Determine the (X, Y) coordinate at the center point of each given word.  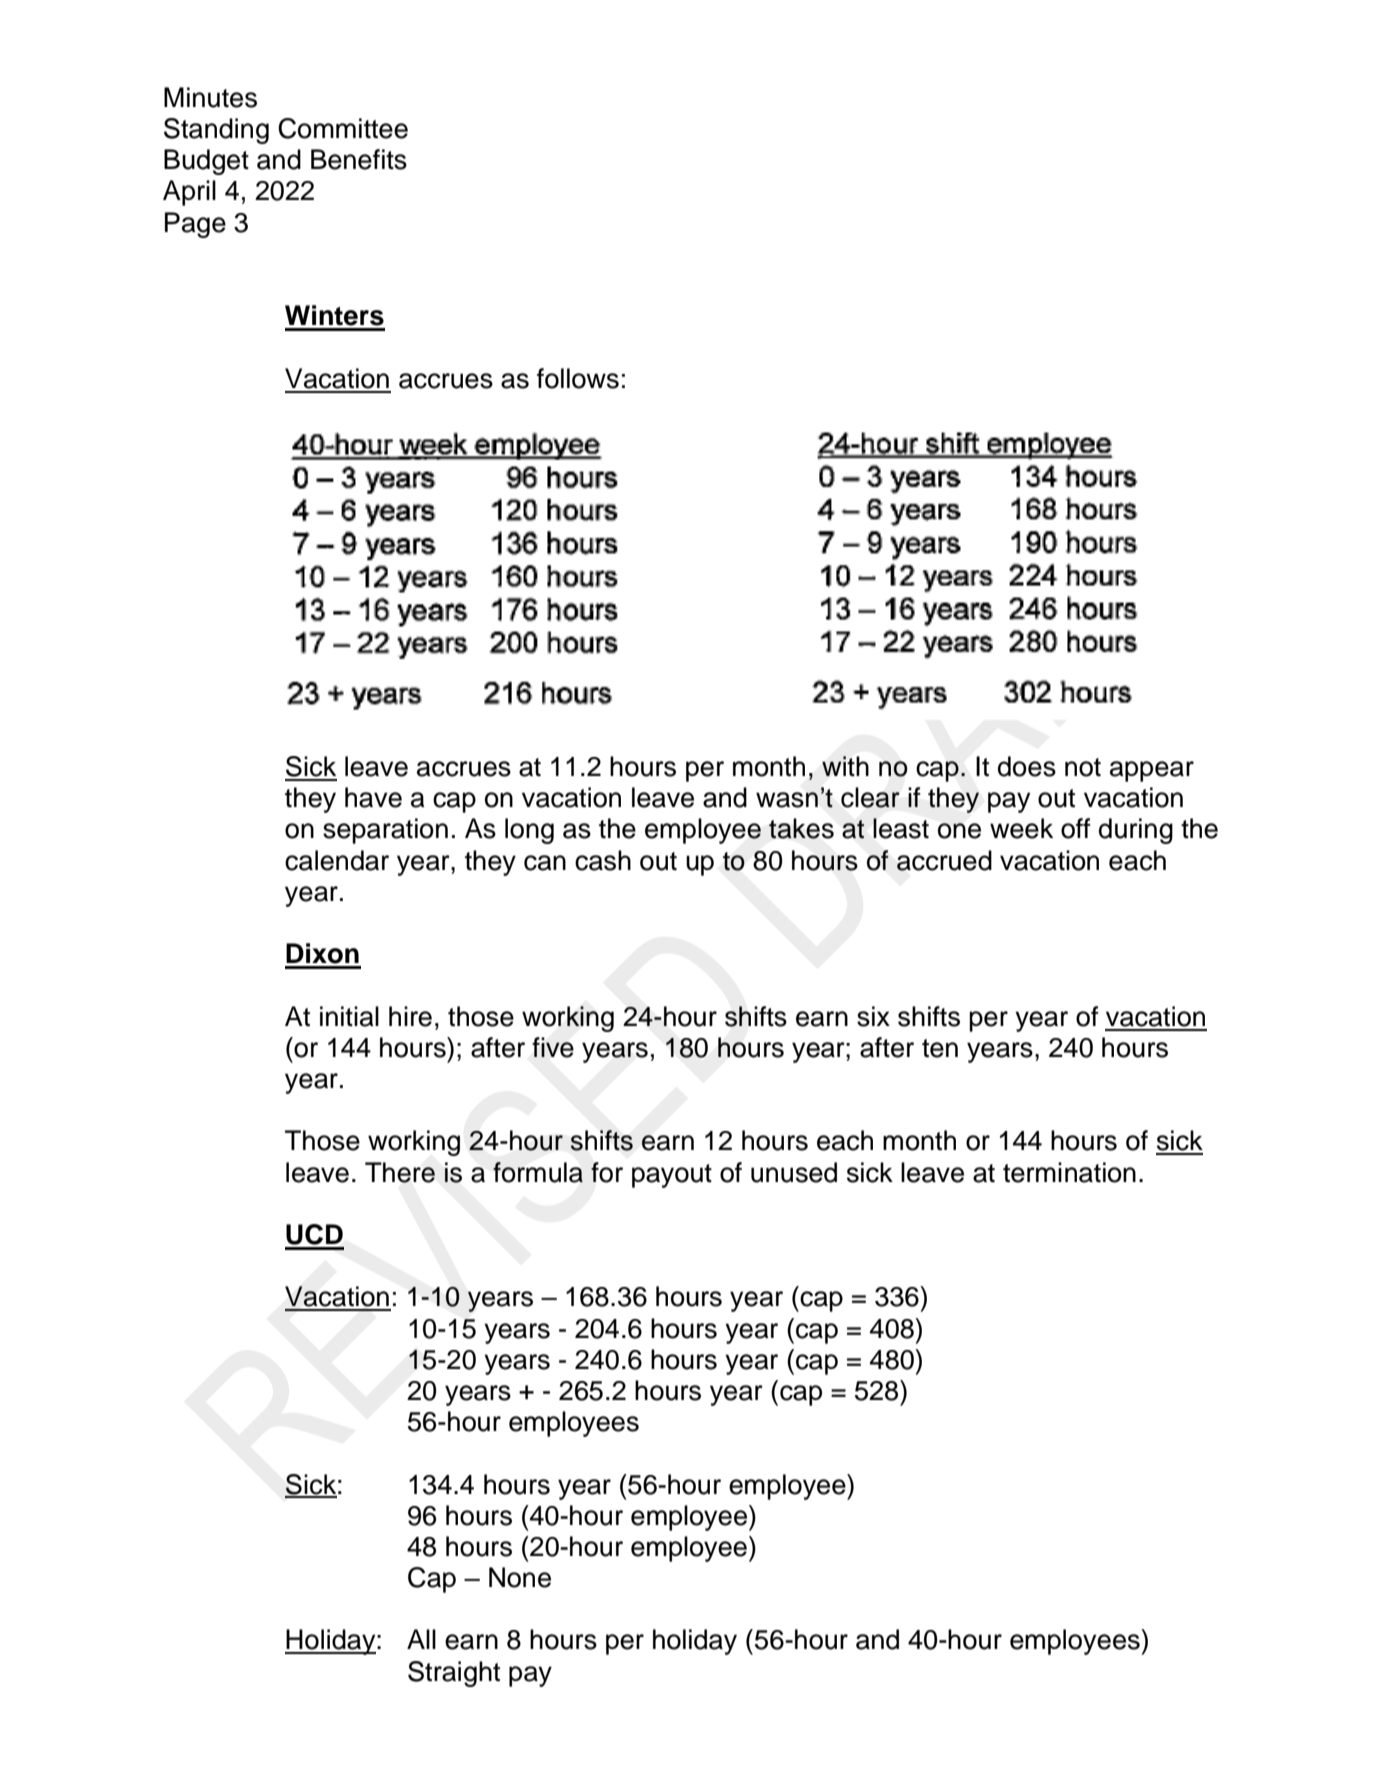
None (520, 1577)
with (845, 766)
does (1027, 766)
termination (1069, 1172)
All (421, 1639)
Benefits (359, 159)
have (373, 797)
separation (385, 831)
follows (578, 378)
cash (603, 860)
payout (672, 1176)
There (400, 1172)
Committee (343, 128)
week (1021, 828)
